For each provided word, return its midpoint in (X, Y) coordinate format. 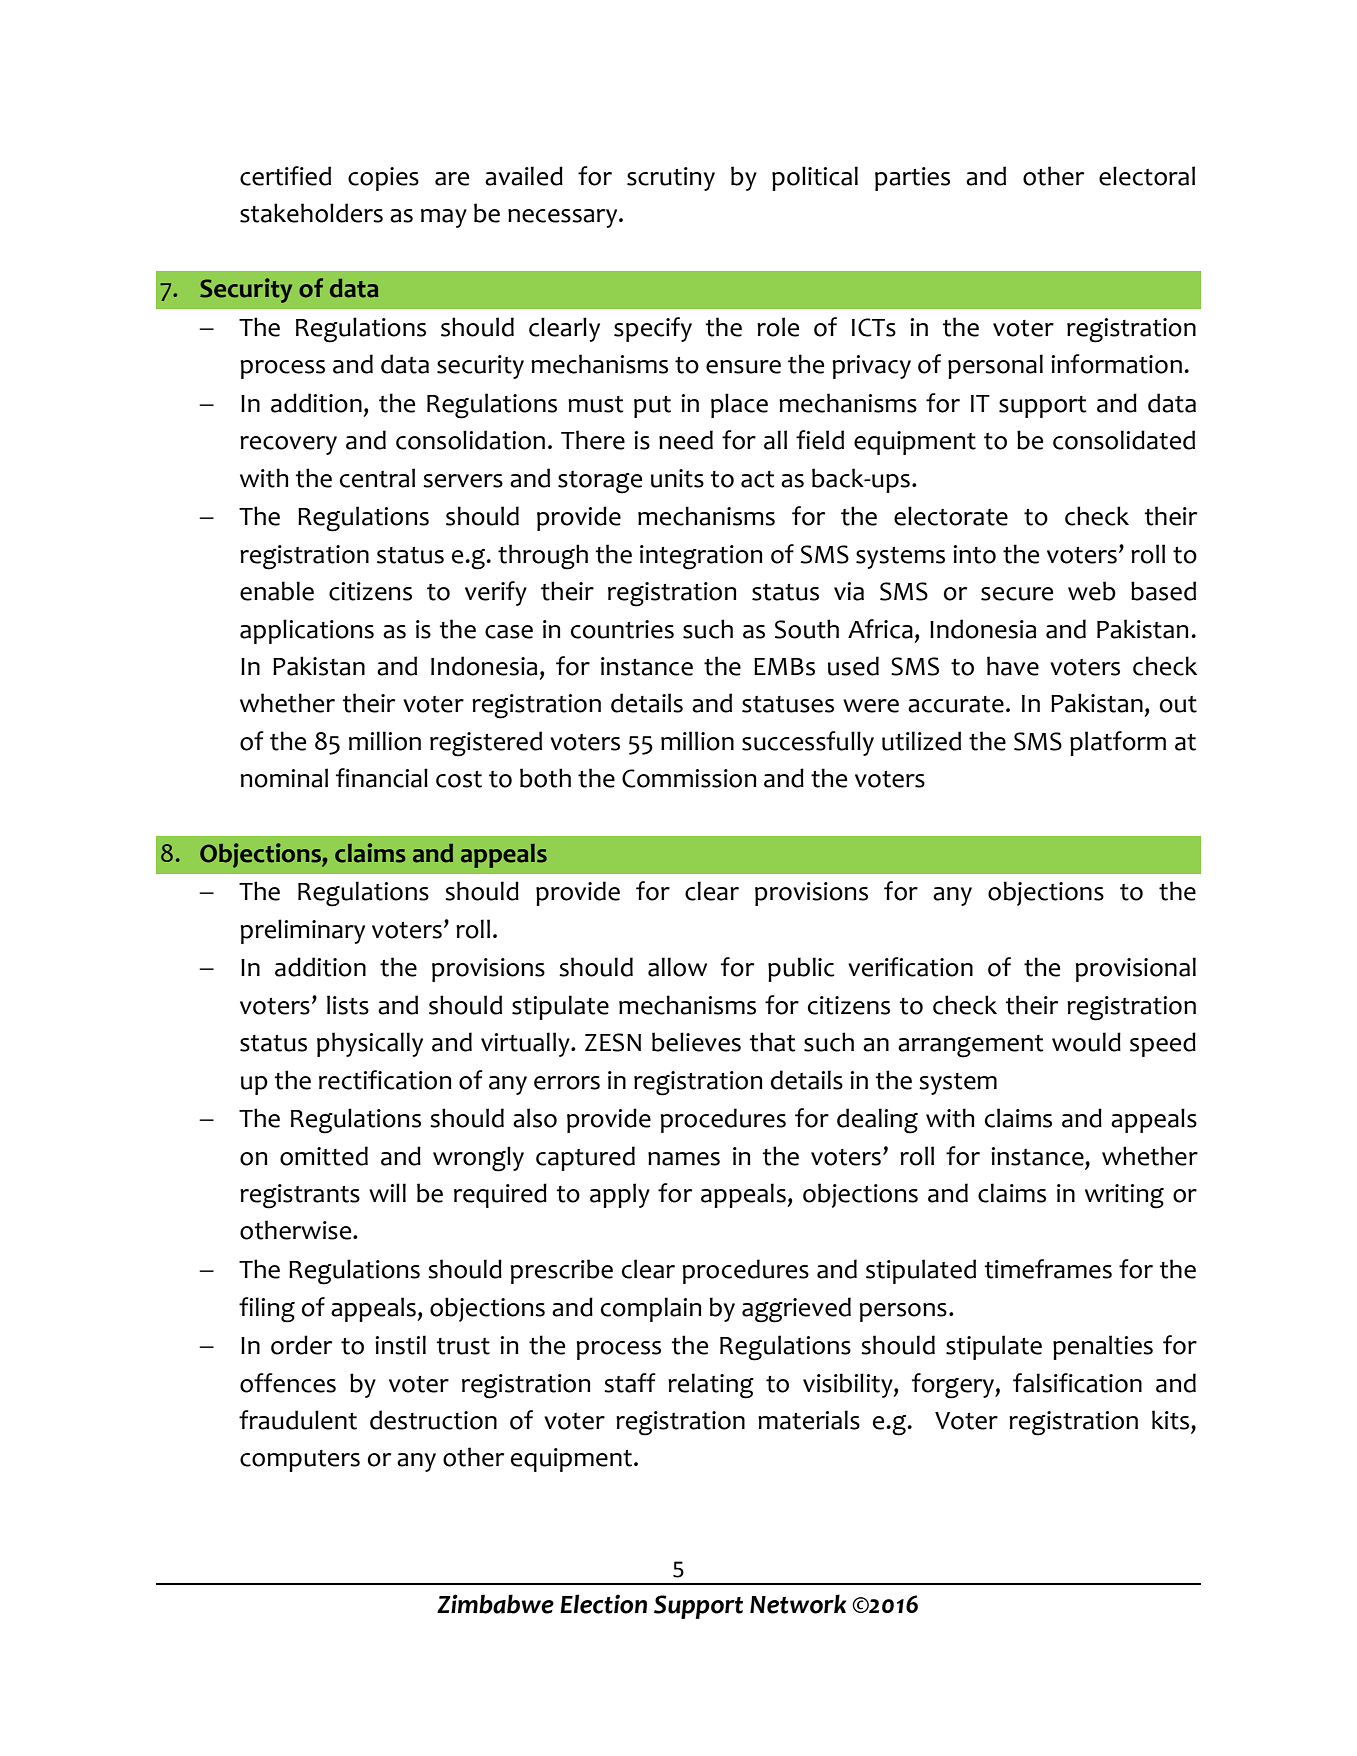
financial (382, 778)
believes (696, 1042)
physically (370, 1044)
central (377, 478)
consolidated (1124, 440)
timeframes (1048, 1269)
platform (1118, 743)
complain (651, 1309)
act (757, 479)
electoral (1147, 176)
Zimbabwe (495, 1604)
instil (400, 1345)
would (1086, 1042)
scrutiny (671, 179)
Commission (689, 778)
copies (383, 179)
